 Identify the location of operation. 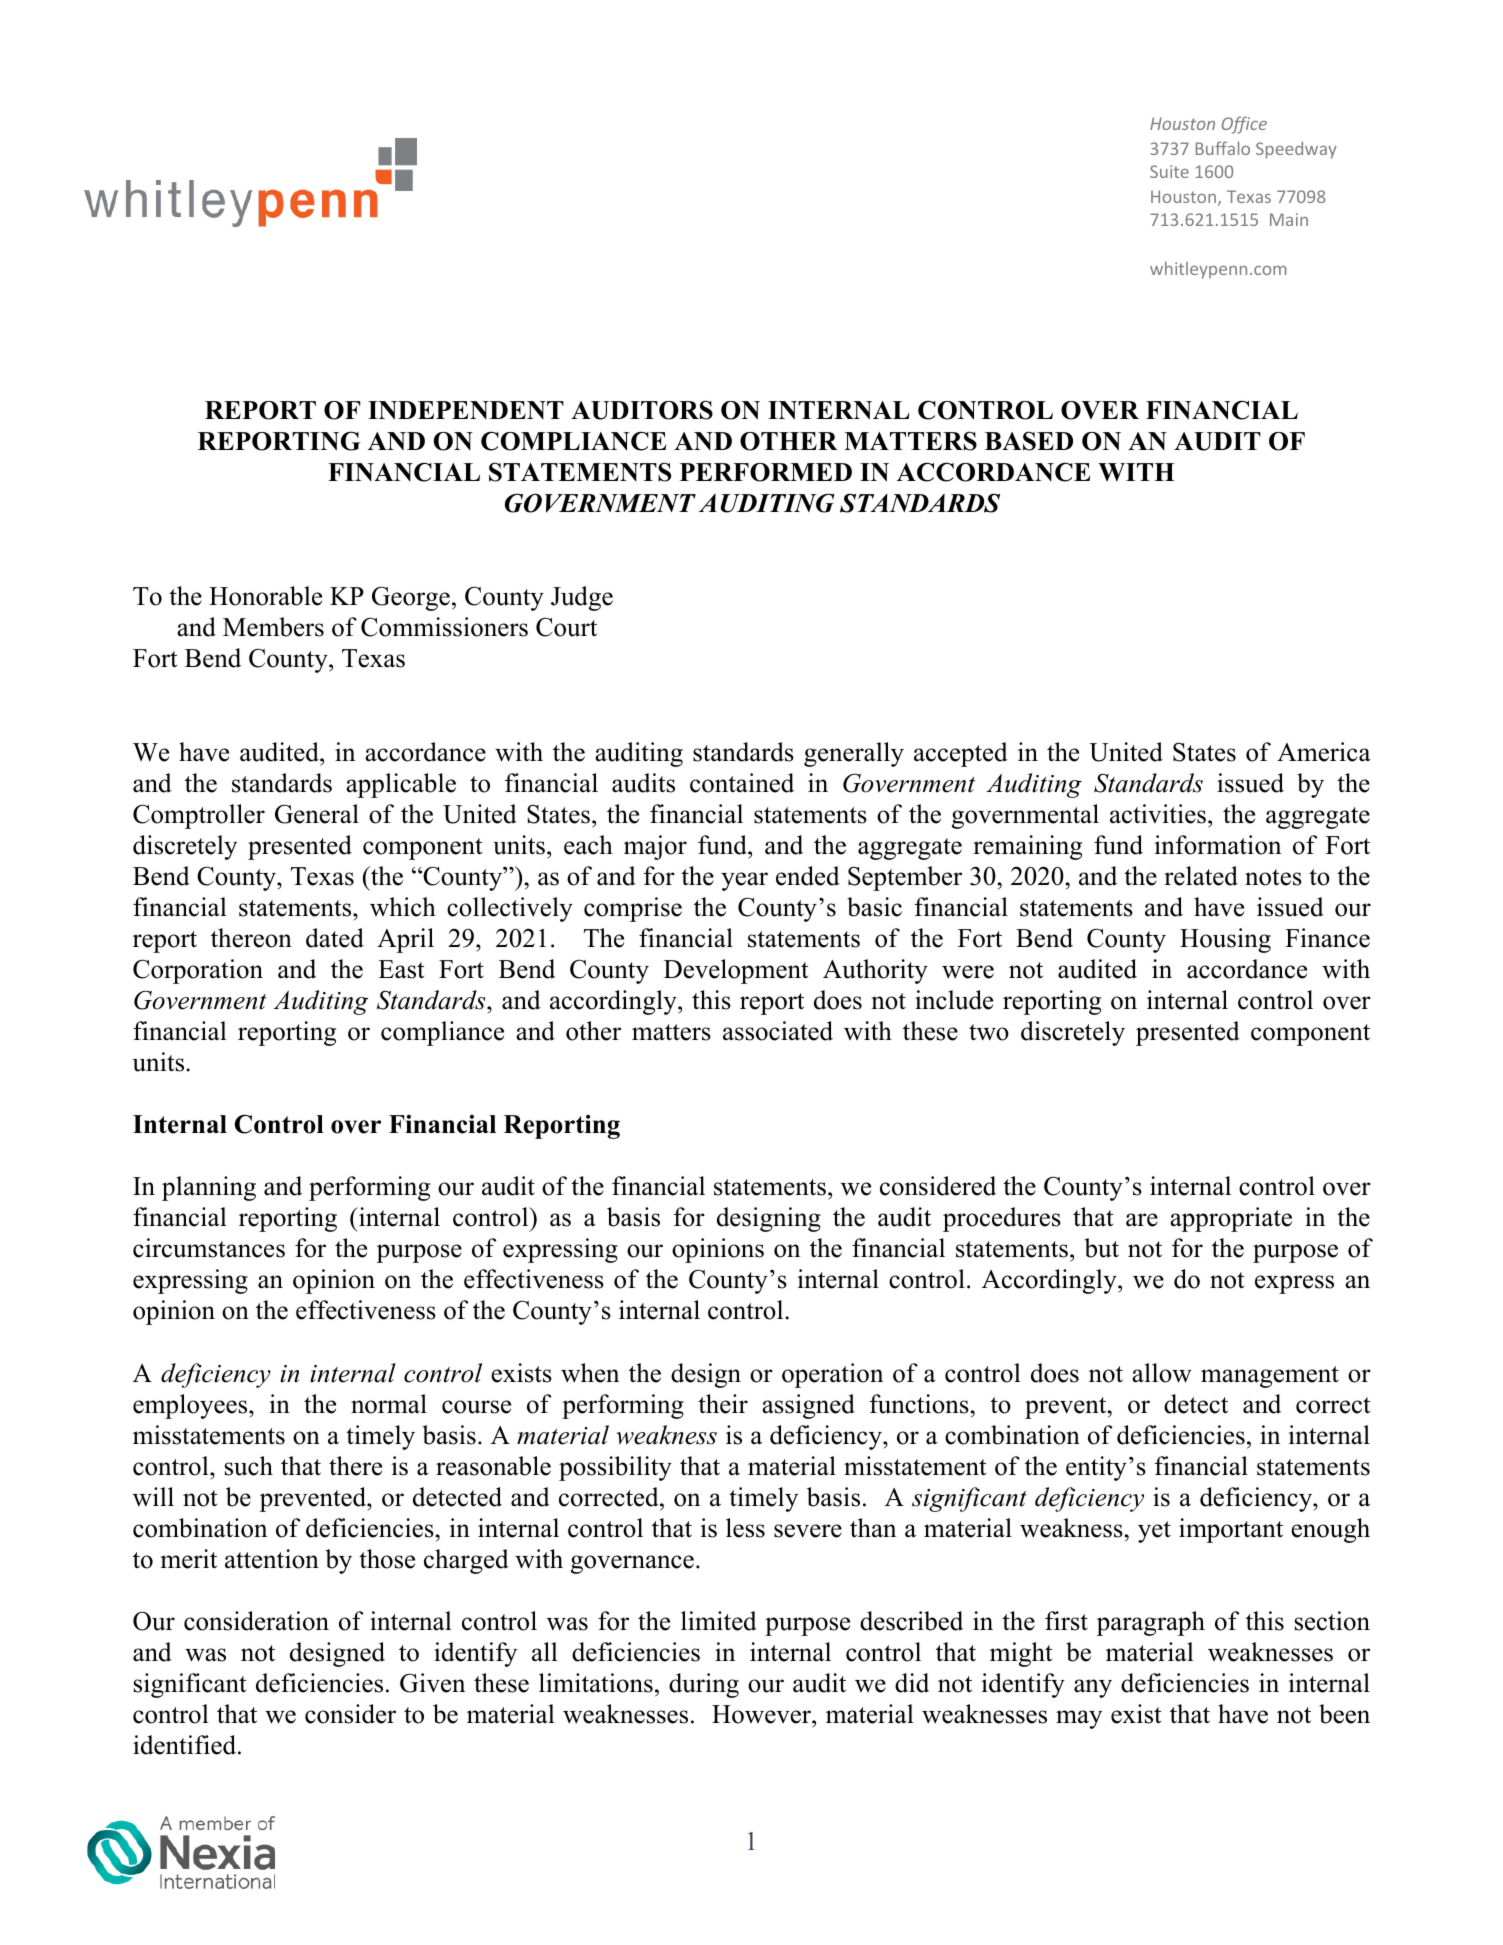
(832, 1375).
